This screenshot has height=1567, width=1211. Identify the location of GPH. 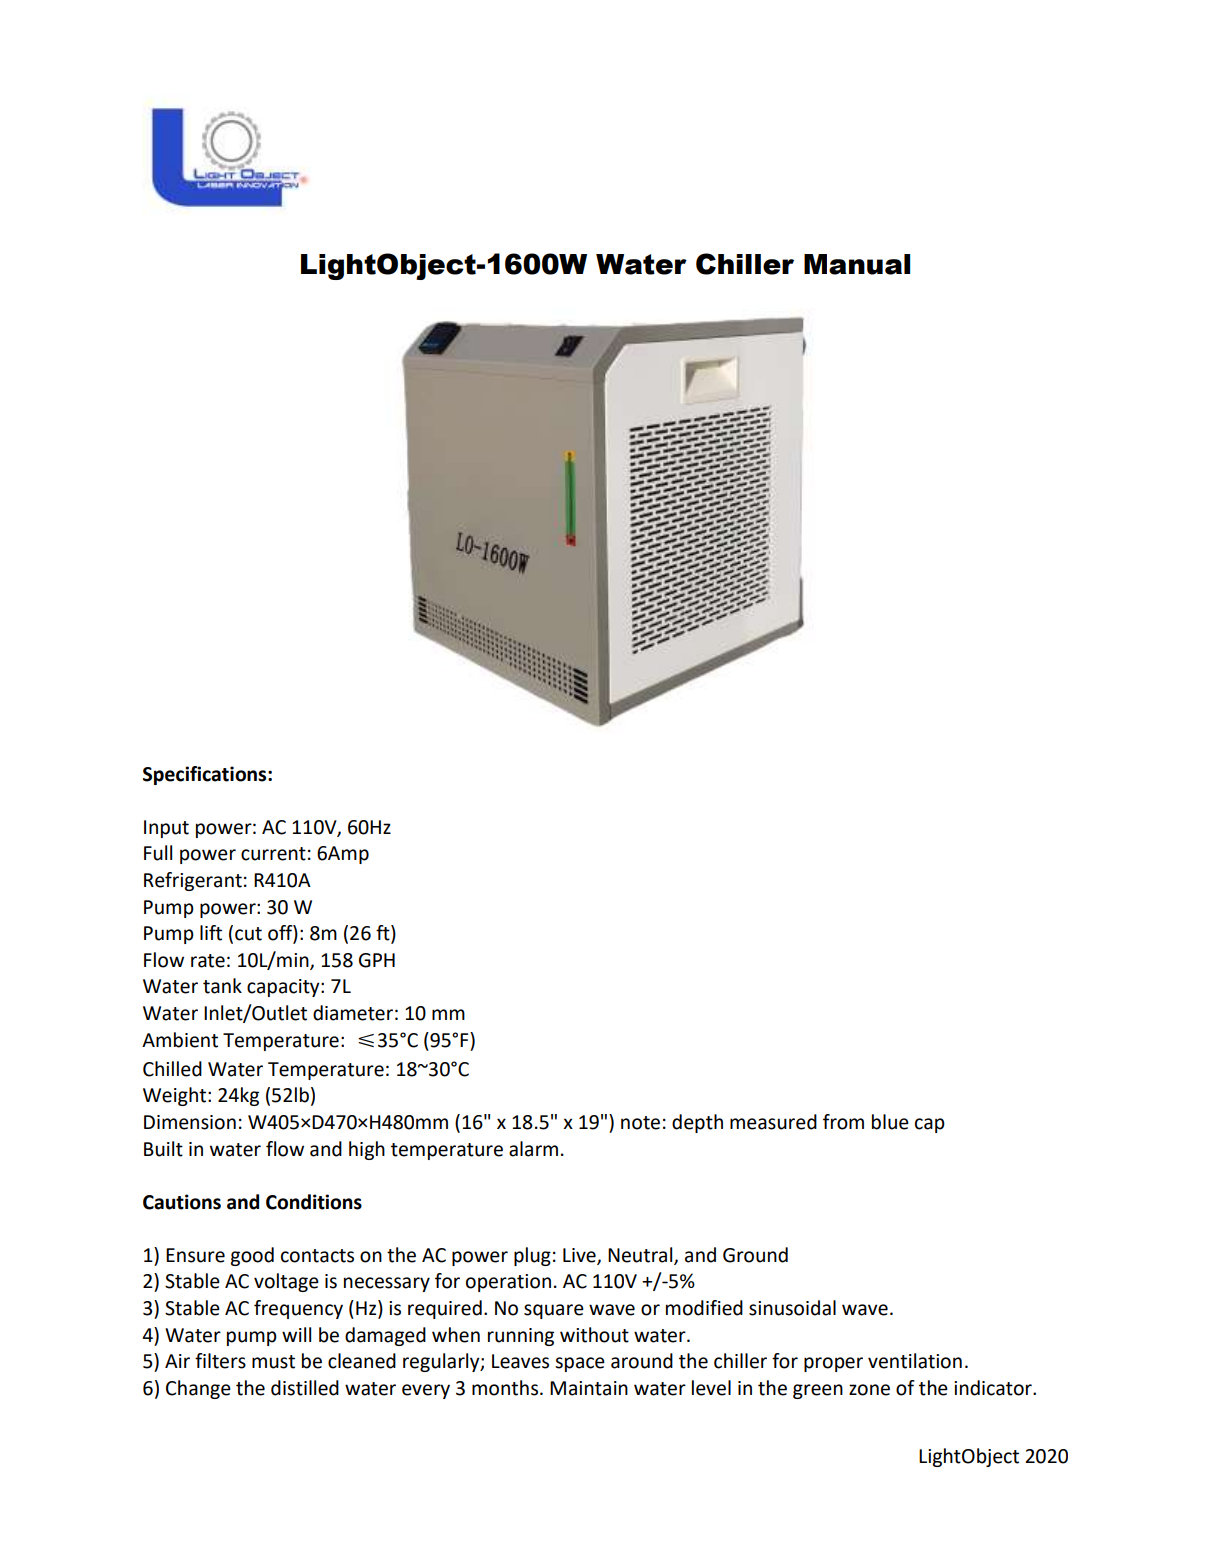
(377, 960).
